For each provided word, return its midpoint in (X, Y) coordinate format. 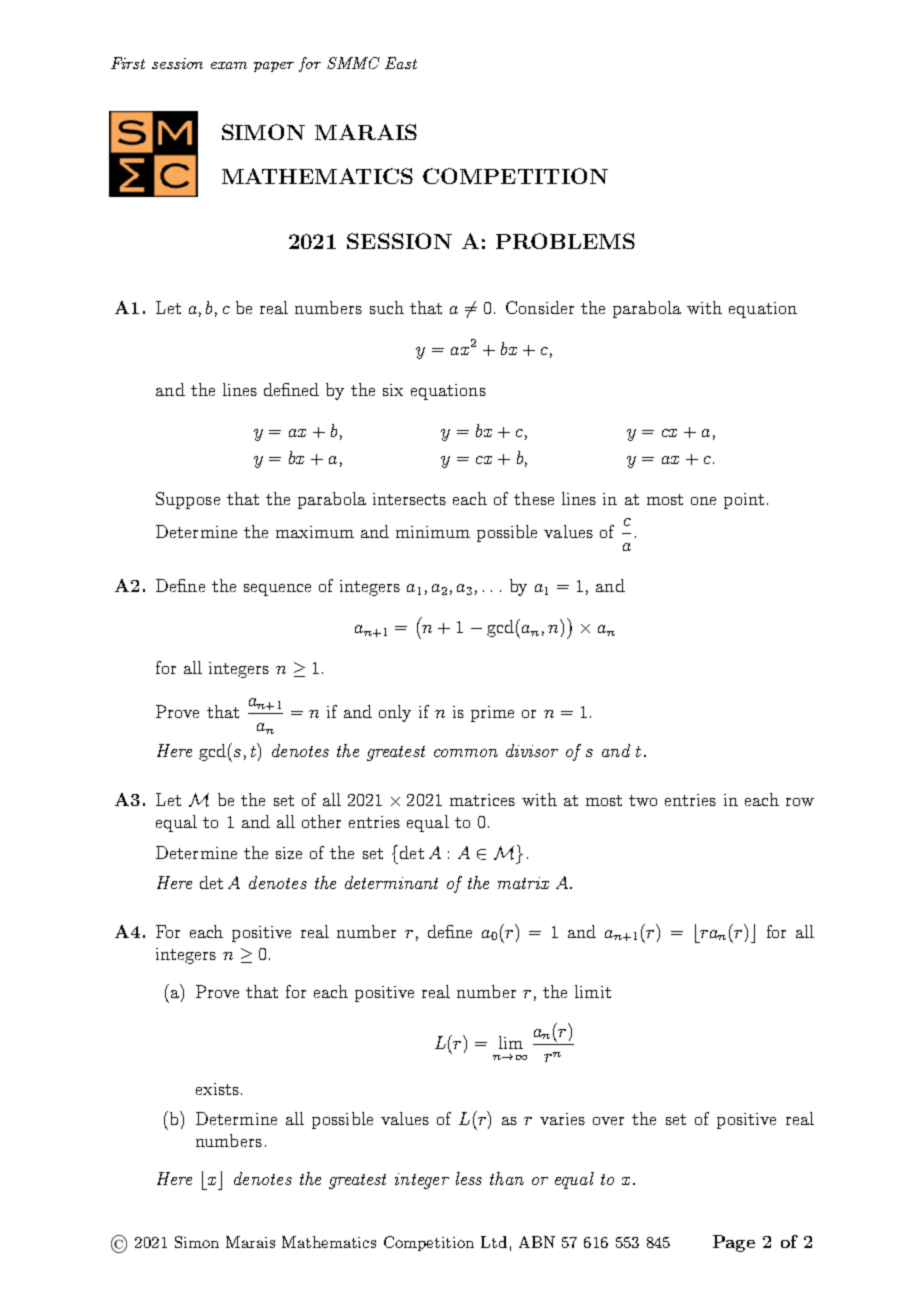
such (387, 307)
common (466, 753)
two (643, 800)
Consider (540, 307)
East (401, 63)
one (703, 501)
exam (229, 65)
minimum (433, 532)
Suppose (188, 500)
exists (217, 1089)
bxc (212, 1180)
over (608, 1121)
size (289, 853)
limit (593, 991)
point (744, 501)
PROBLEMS (565, 241)
